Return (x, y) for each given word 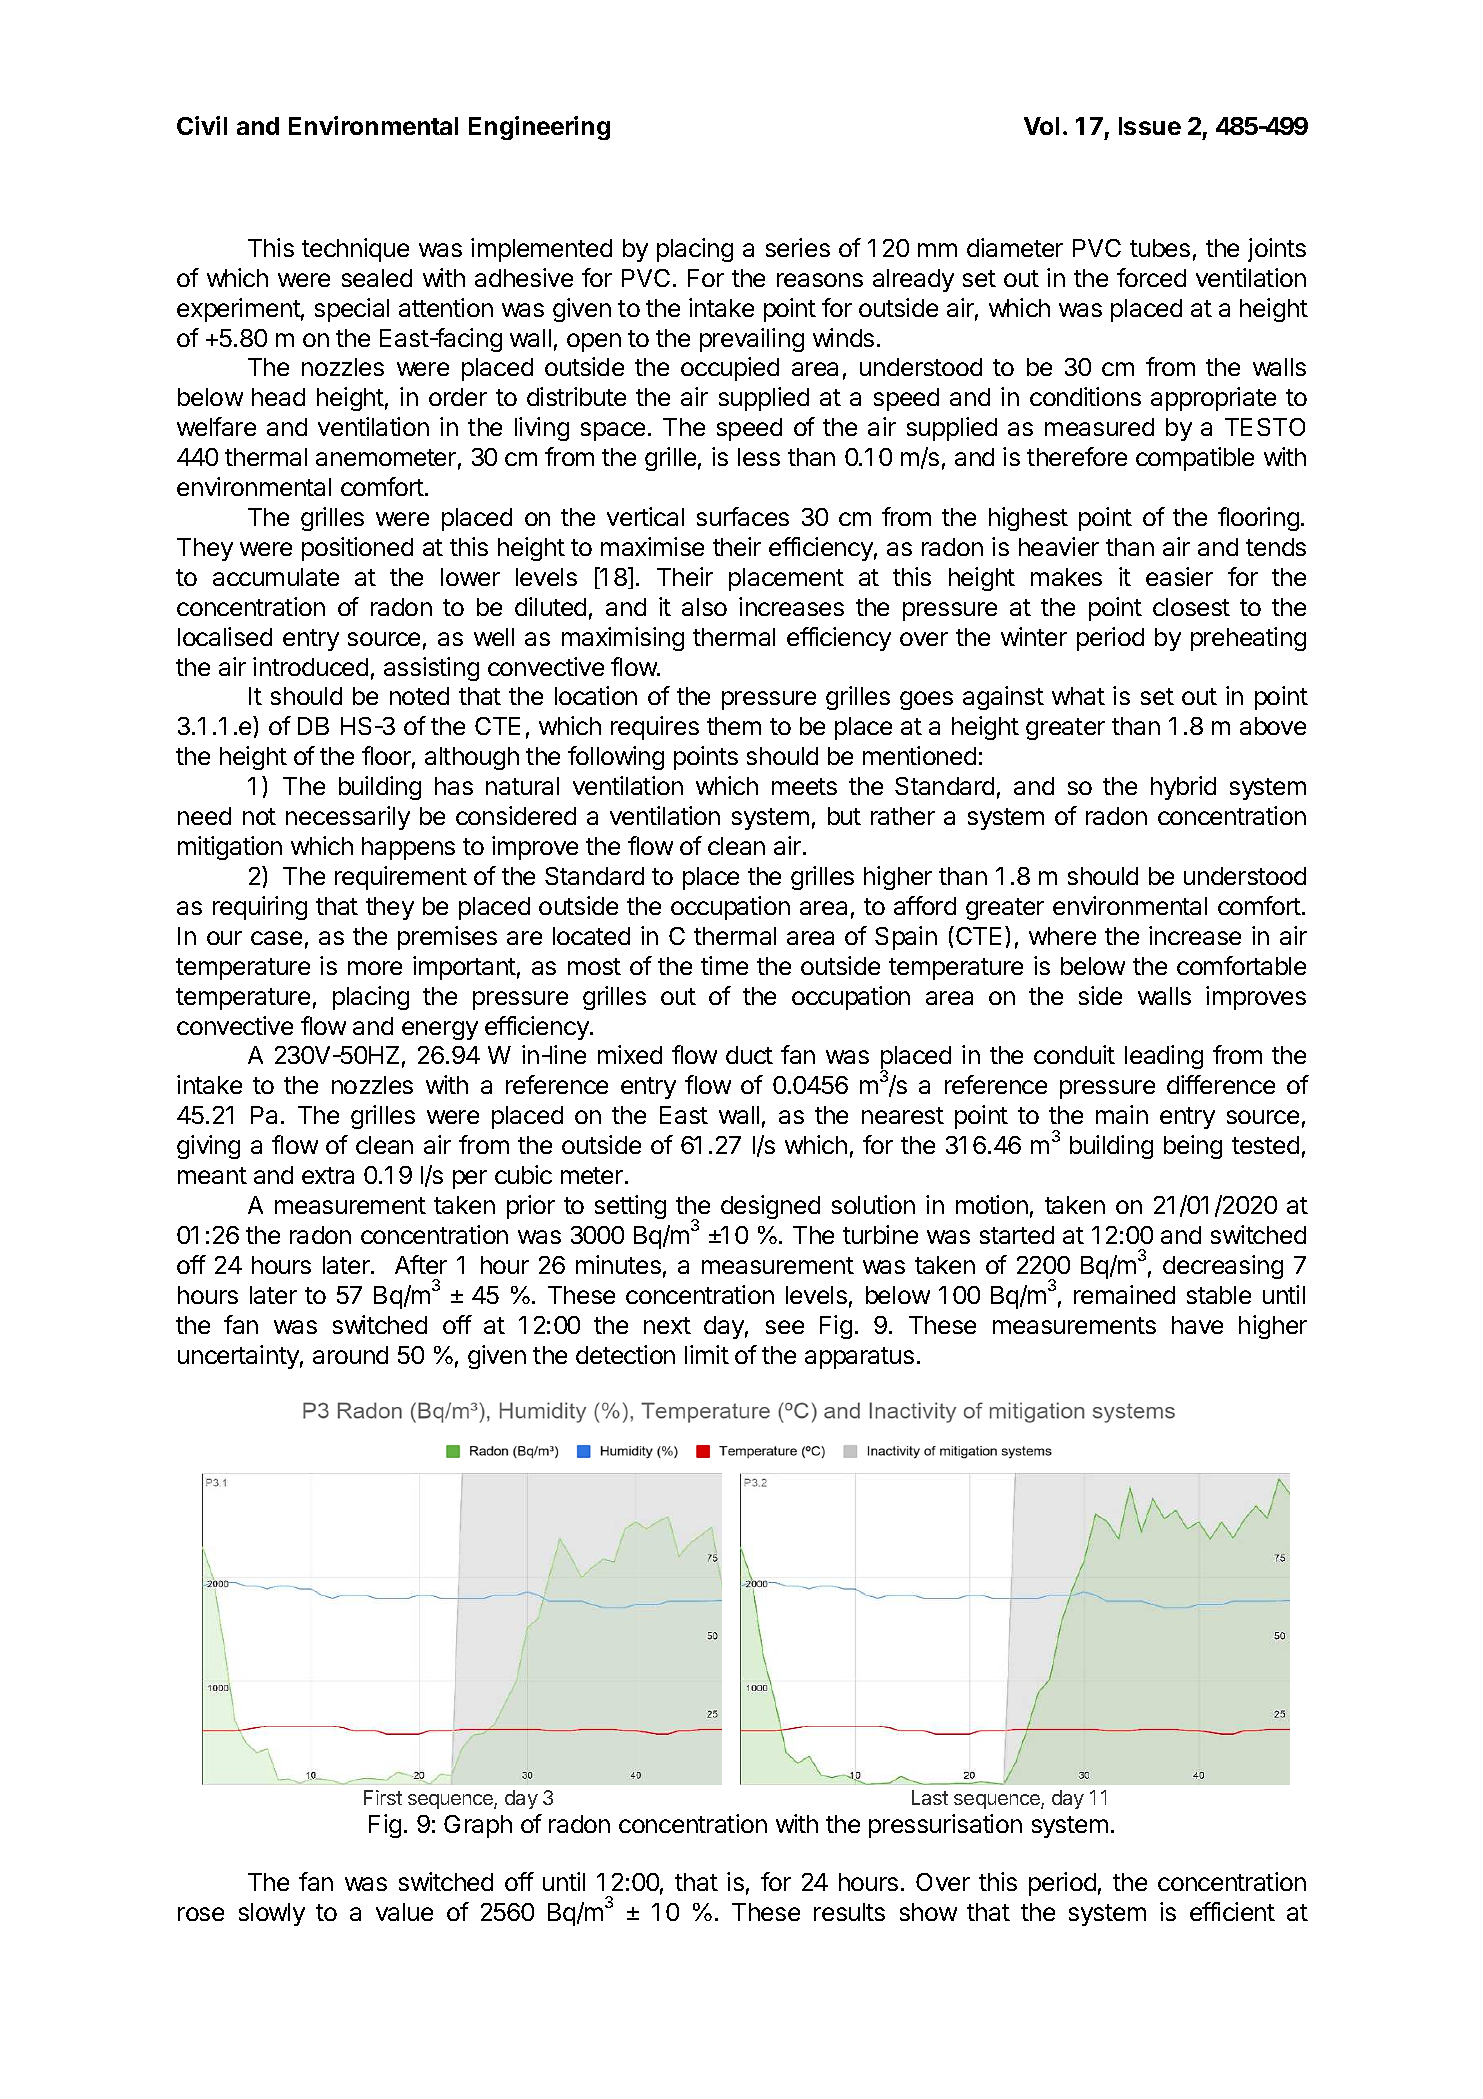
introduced (310, 666)
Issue (1150, 126)
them (734, 726)
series (798, 247)
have (1197, 1325)
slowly (272, 1914)
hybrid (1183, 788)
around (350, 1355)
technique (355, 250)
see (785, 1327)
